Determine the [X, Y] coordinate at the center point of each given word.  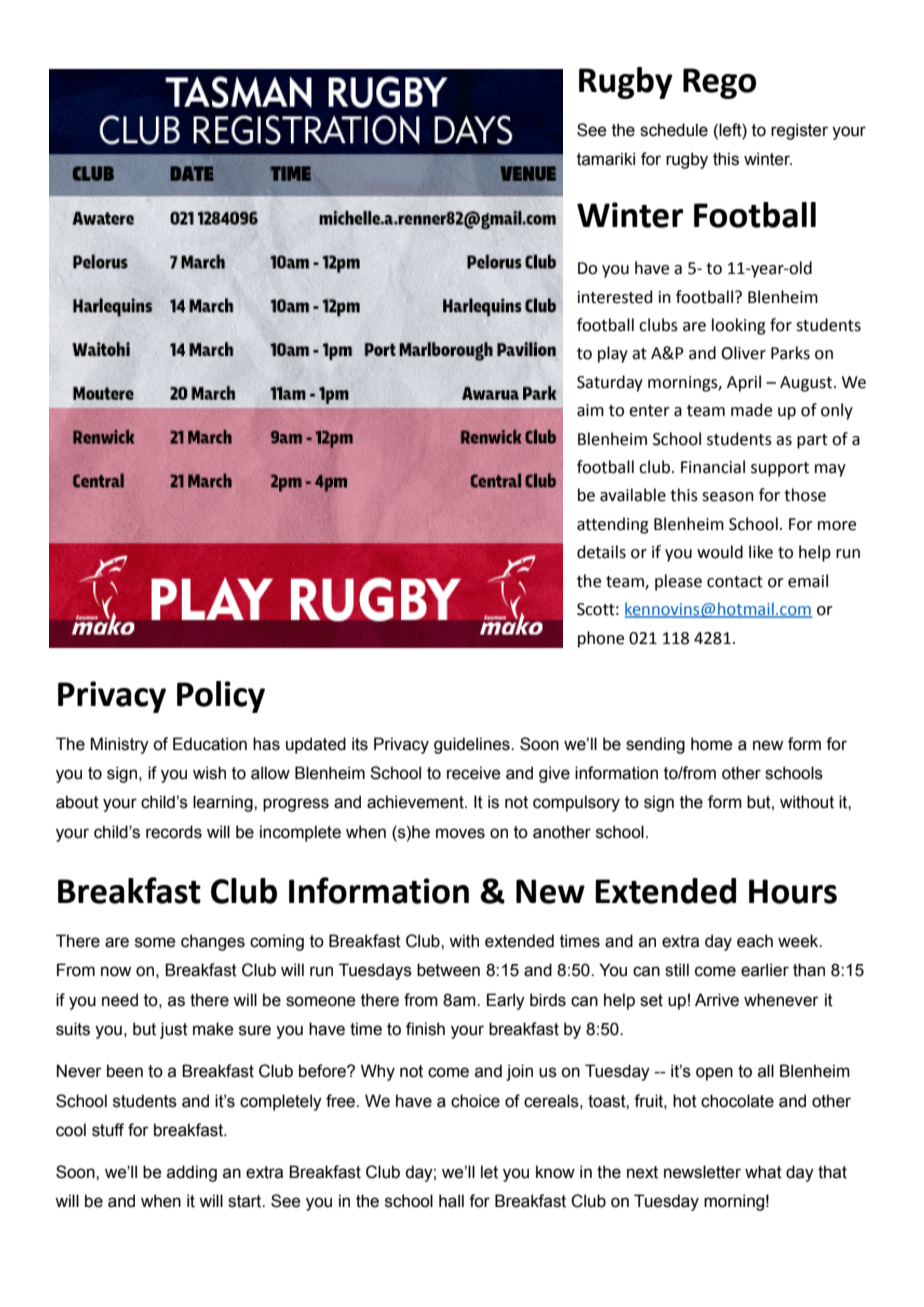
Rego [719, 83]
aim [590, 410]
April [744, 383]
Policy [221, 697]
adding [192, 1173]
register [799, 131]
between [448, 970]
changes [213, 942]
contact [735, 582]
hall [451, 1201]
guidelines [473, 745]
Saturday [610, 383]
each [755, 941]
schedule [674, 130]
